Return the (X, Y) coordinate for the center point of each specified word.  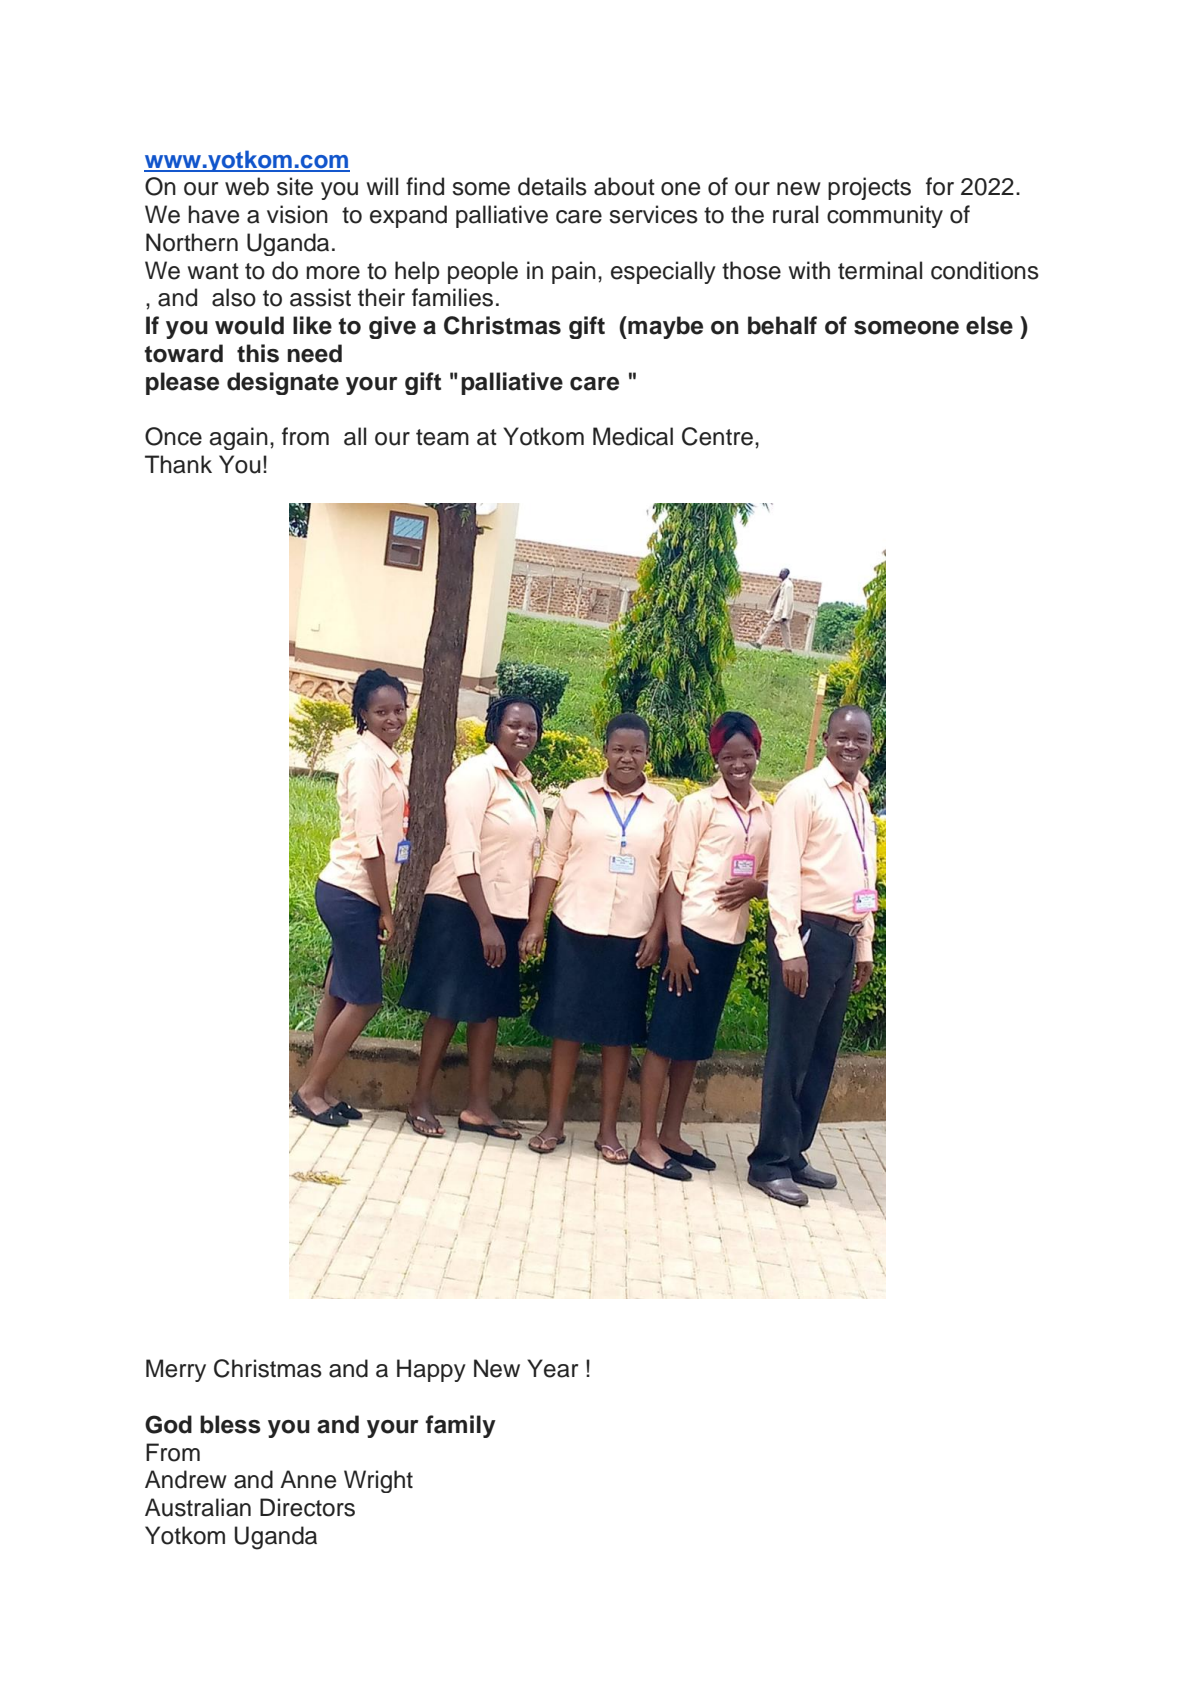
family (461, 1426)
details (552, 186)
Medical (633, 436)
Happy (431, 1370)
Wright (378, 1481)
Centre (717, 436)
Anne (308, 1479)
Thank (178, 464)
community (885, 216)
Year (552, 1368)
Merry (176, 1370)
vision (297, 214)
